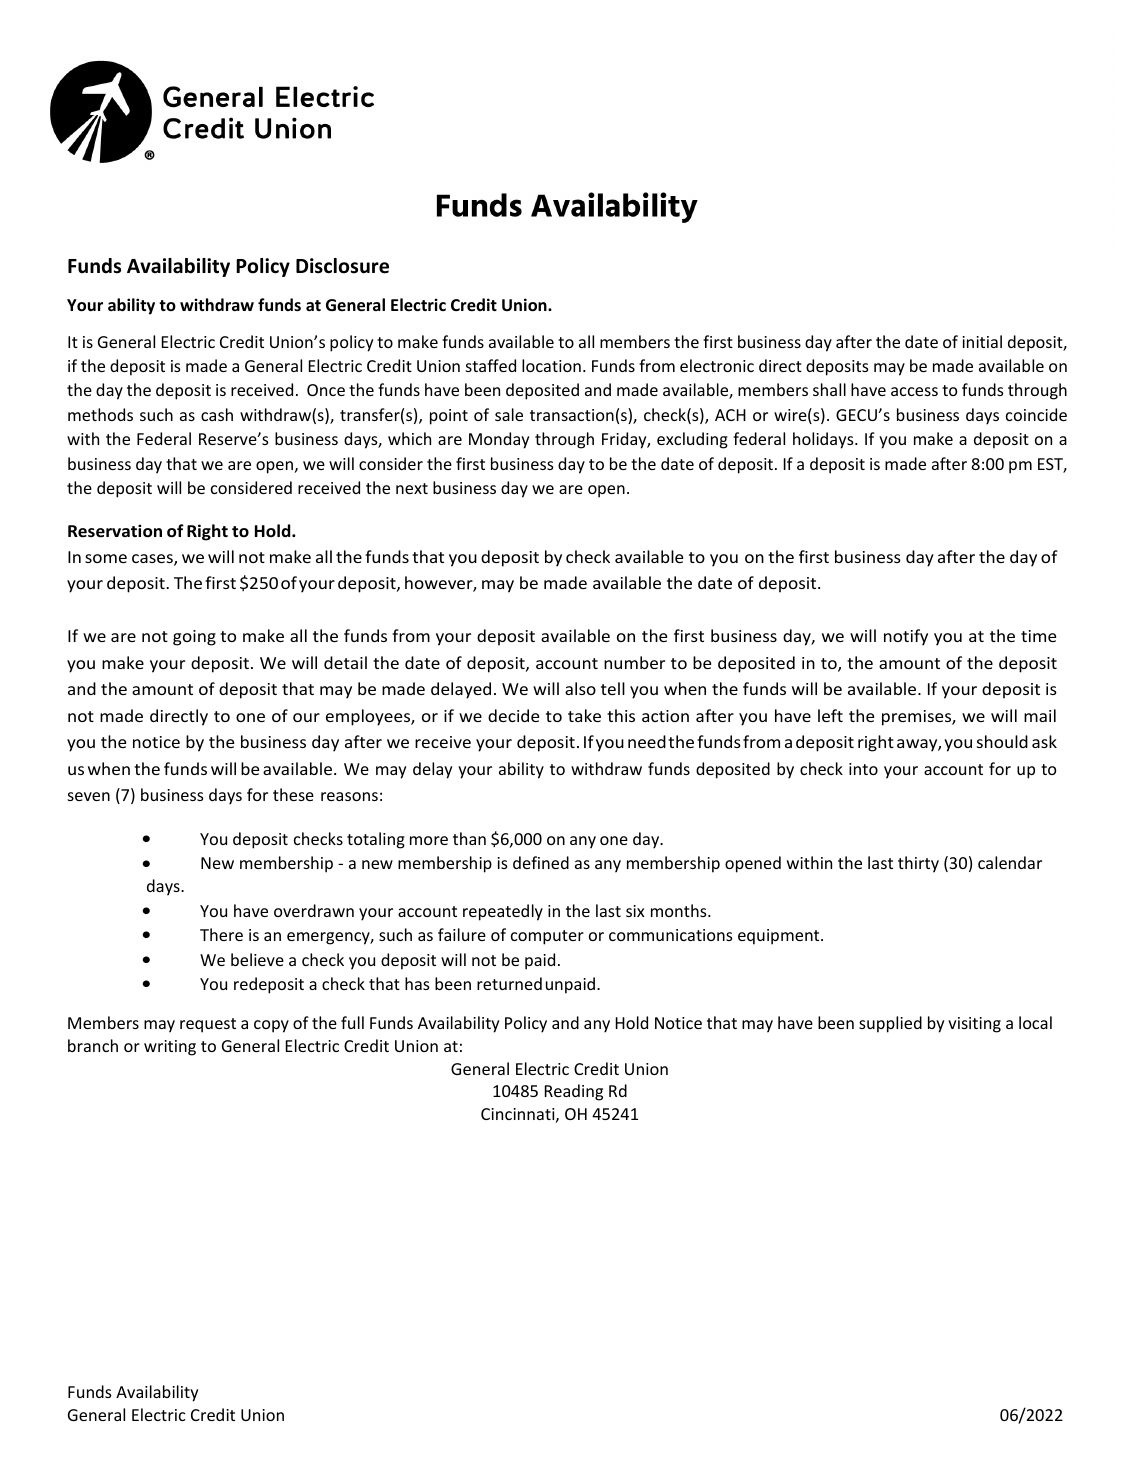 This screenshot has width=1133, height=1466. What do you see at coordinates (551, 365) in the screenshot?
I see `location` at bounding box center [551, 365].
